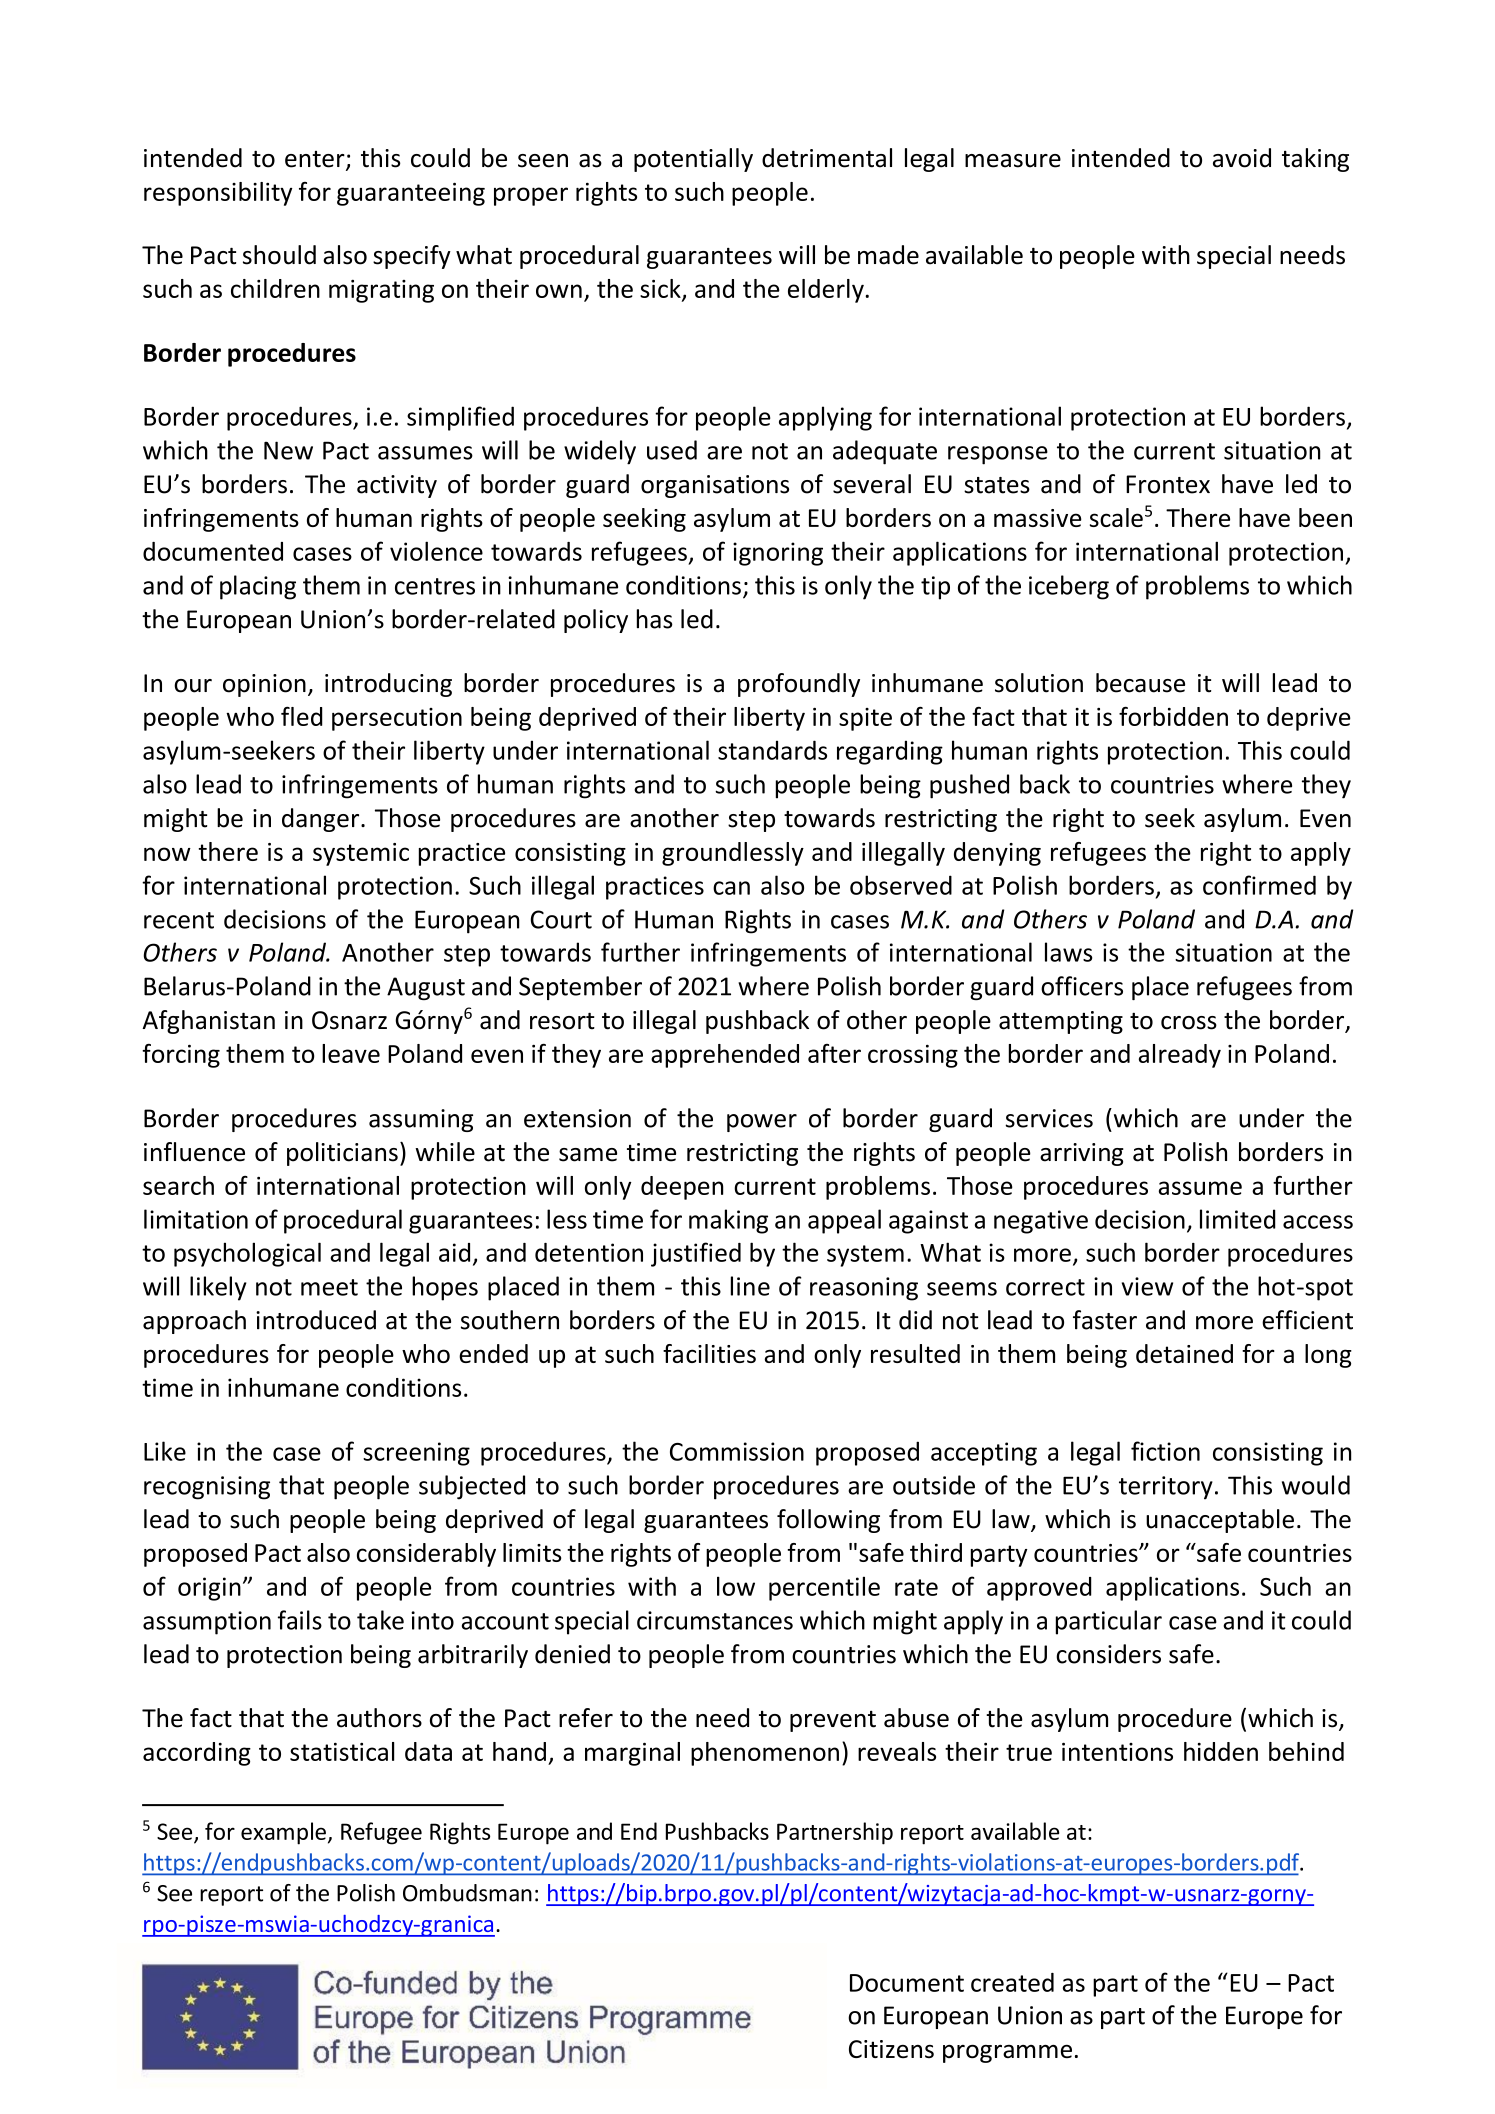 This document has width=1495, height=2114. What do you see at coordinates (762, 1123) in the document?
I see `power` at bounding box center [762, 1123].
